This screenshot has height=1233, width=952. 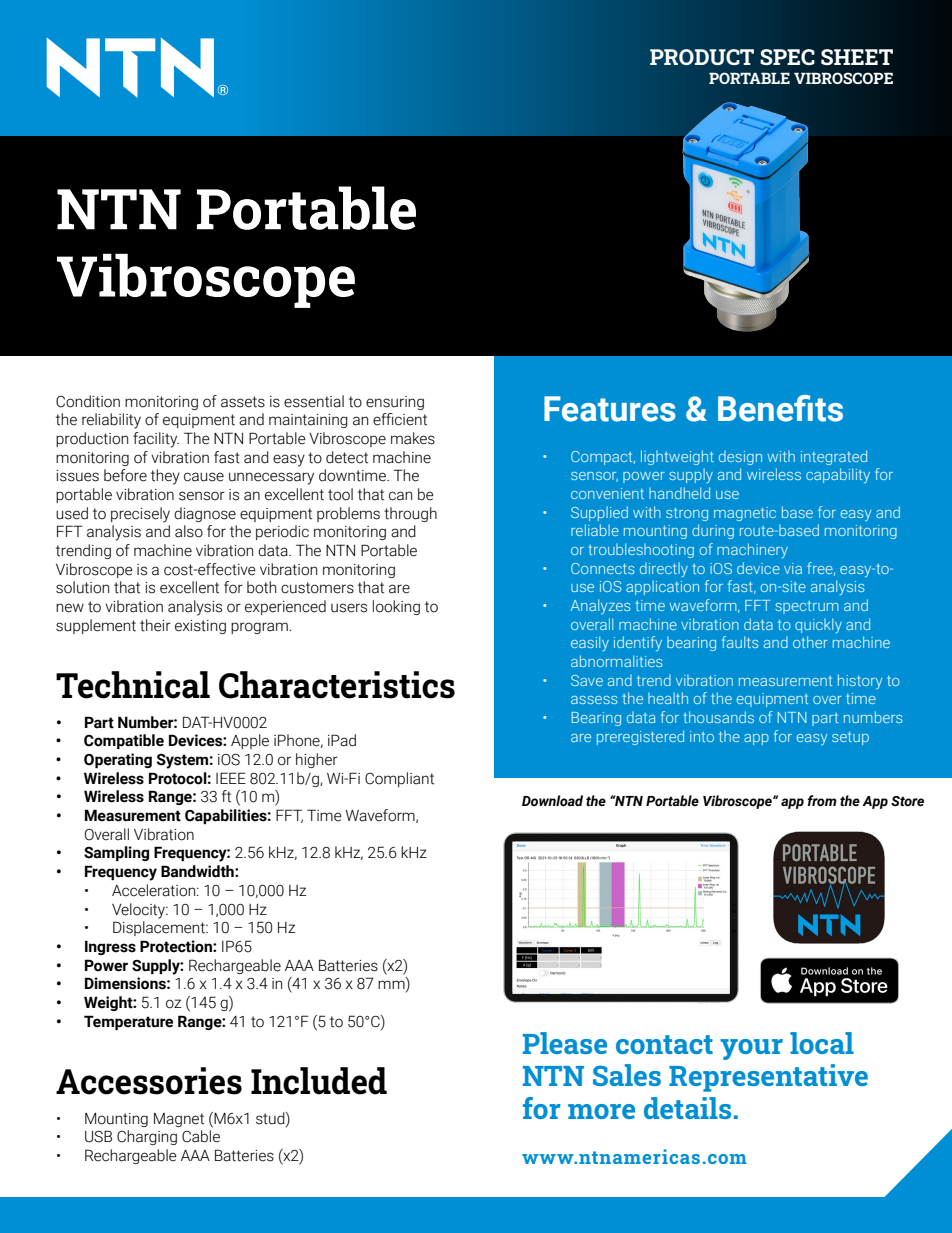 I want to click on integrated, so click(x=834, y=457).
